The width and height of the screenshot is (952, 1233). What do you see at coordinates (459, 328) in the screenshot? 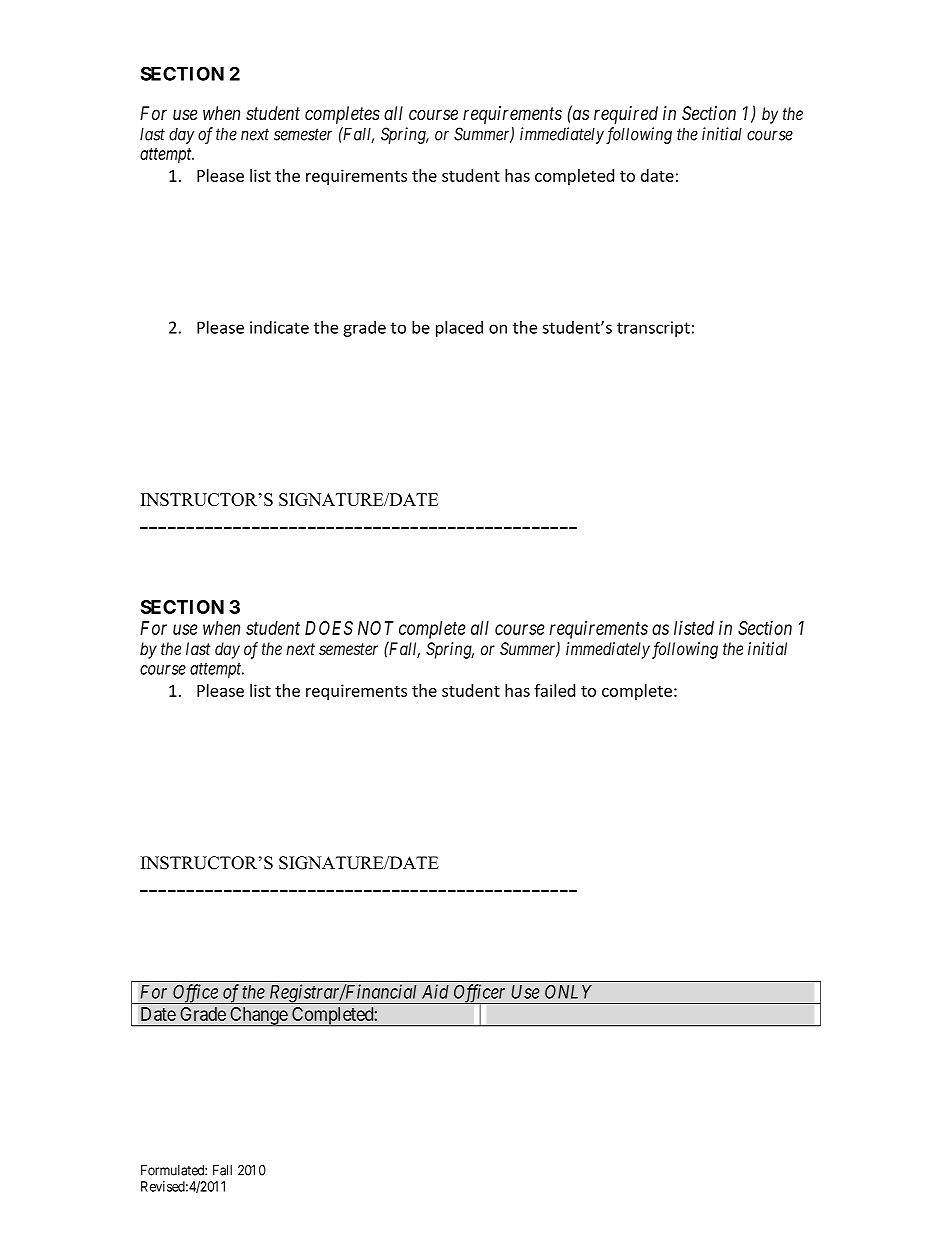
I see `placed` at bounding box center [459, 328].
